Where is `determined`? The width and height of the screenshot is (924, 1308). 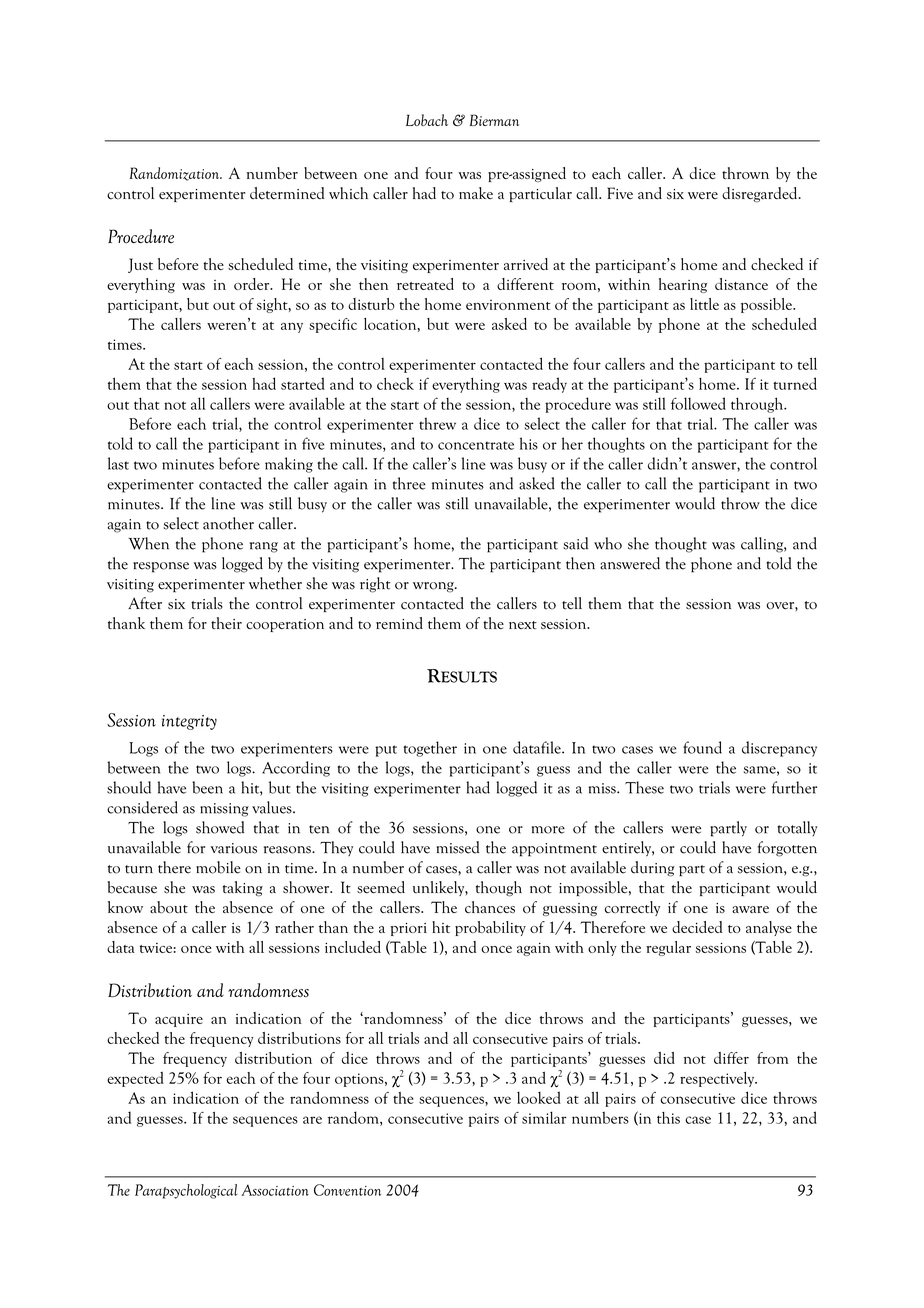 determined is located at coordinates (287, 193).
